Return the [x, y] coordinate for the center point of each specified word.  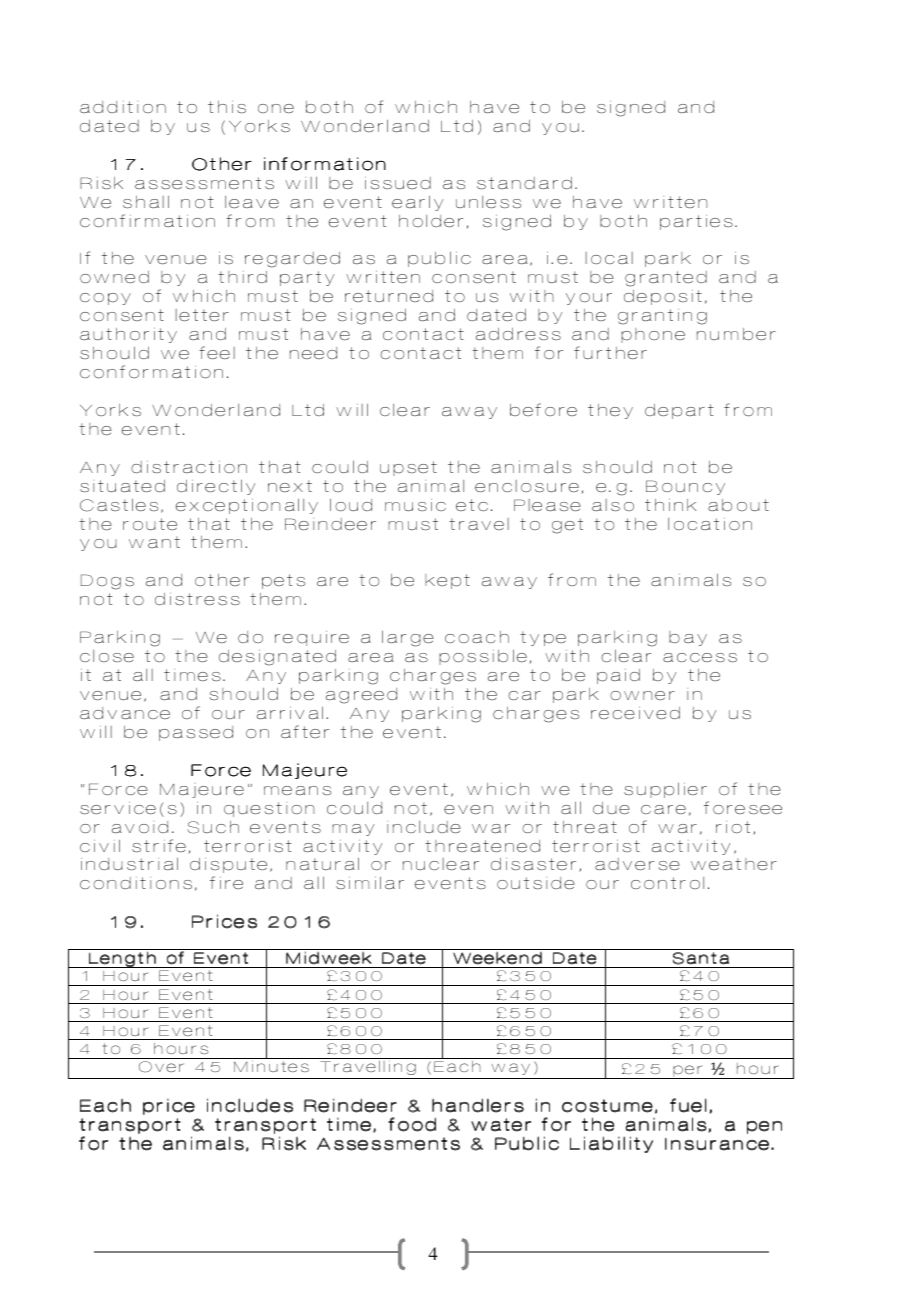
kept [447, 581]
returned [389, 296]
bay [688, 638]
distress [197, 599]
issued [398, 183]
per [688, 1072]
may [353, 830]
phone [653, 335]
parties [696, 222]
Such [213, 827]
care [663, 809]
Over [161, 1067]
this [227, 107]
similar [370, 882]
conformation [151, 371]
